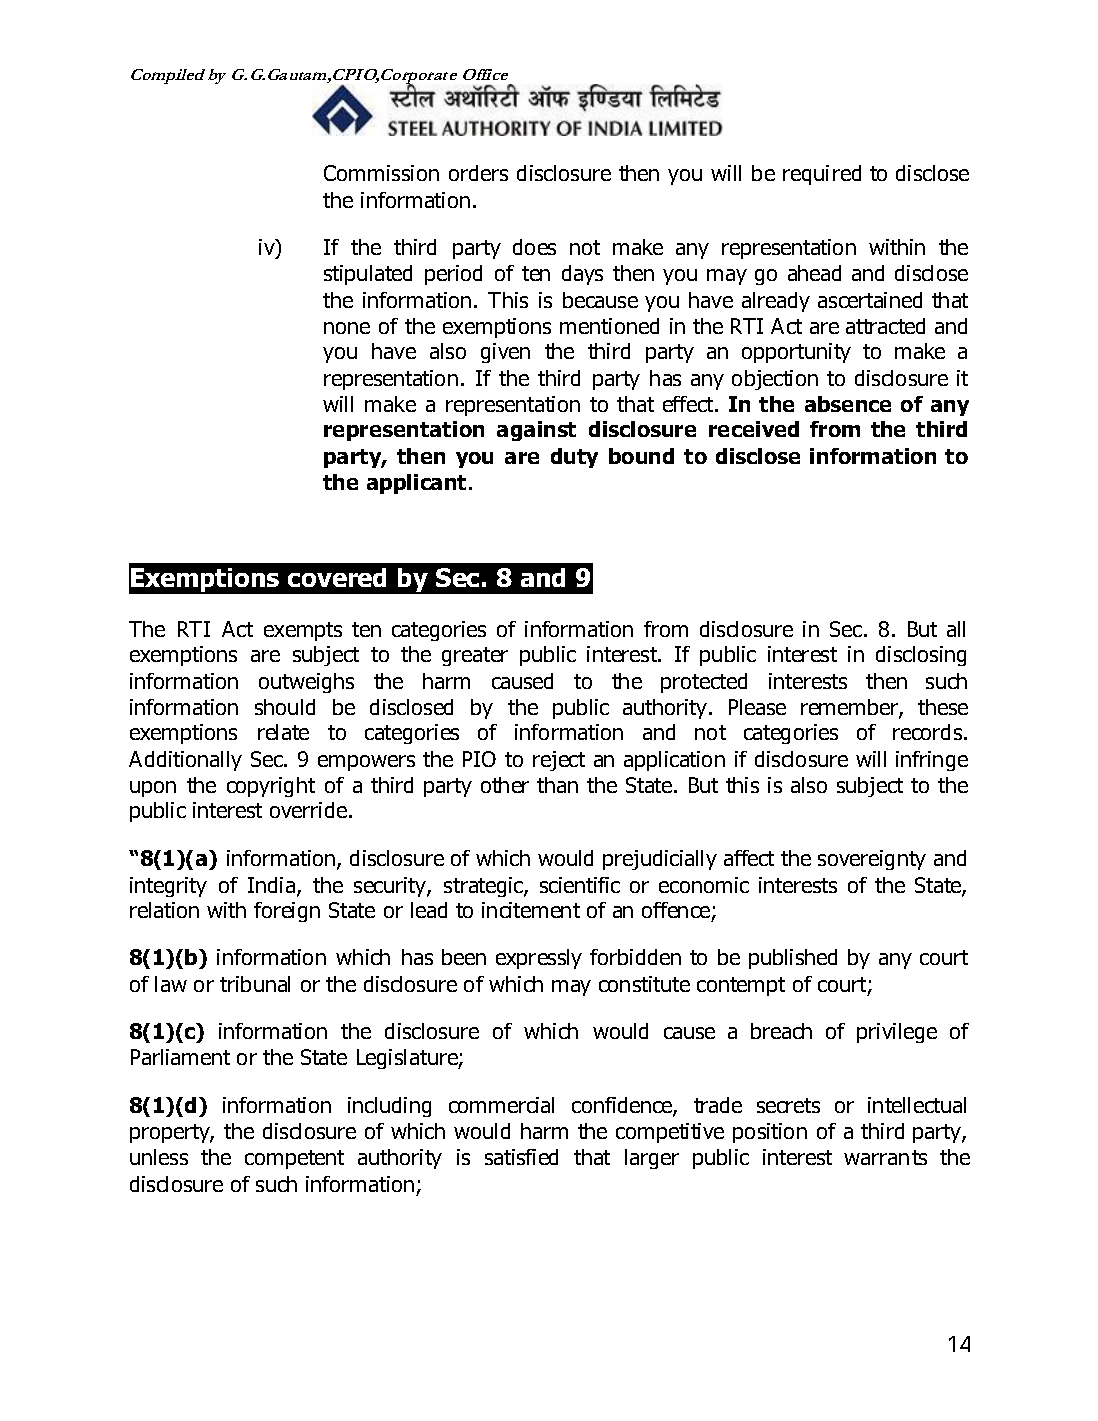 The image size is (1098, 1421). What do you see at coordinates (848, 404) in the document?
I see `absence` at bounding box center [848, 404].
